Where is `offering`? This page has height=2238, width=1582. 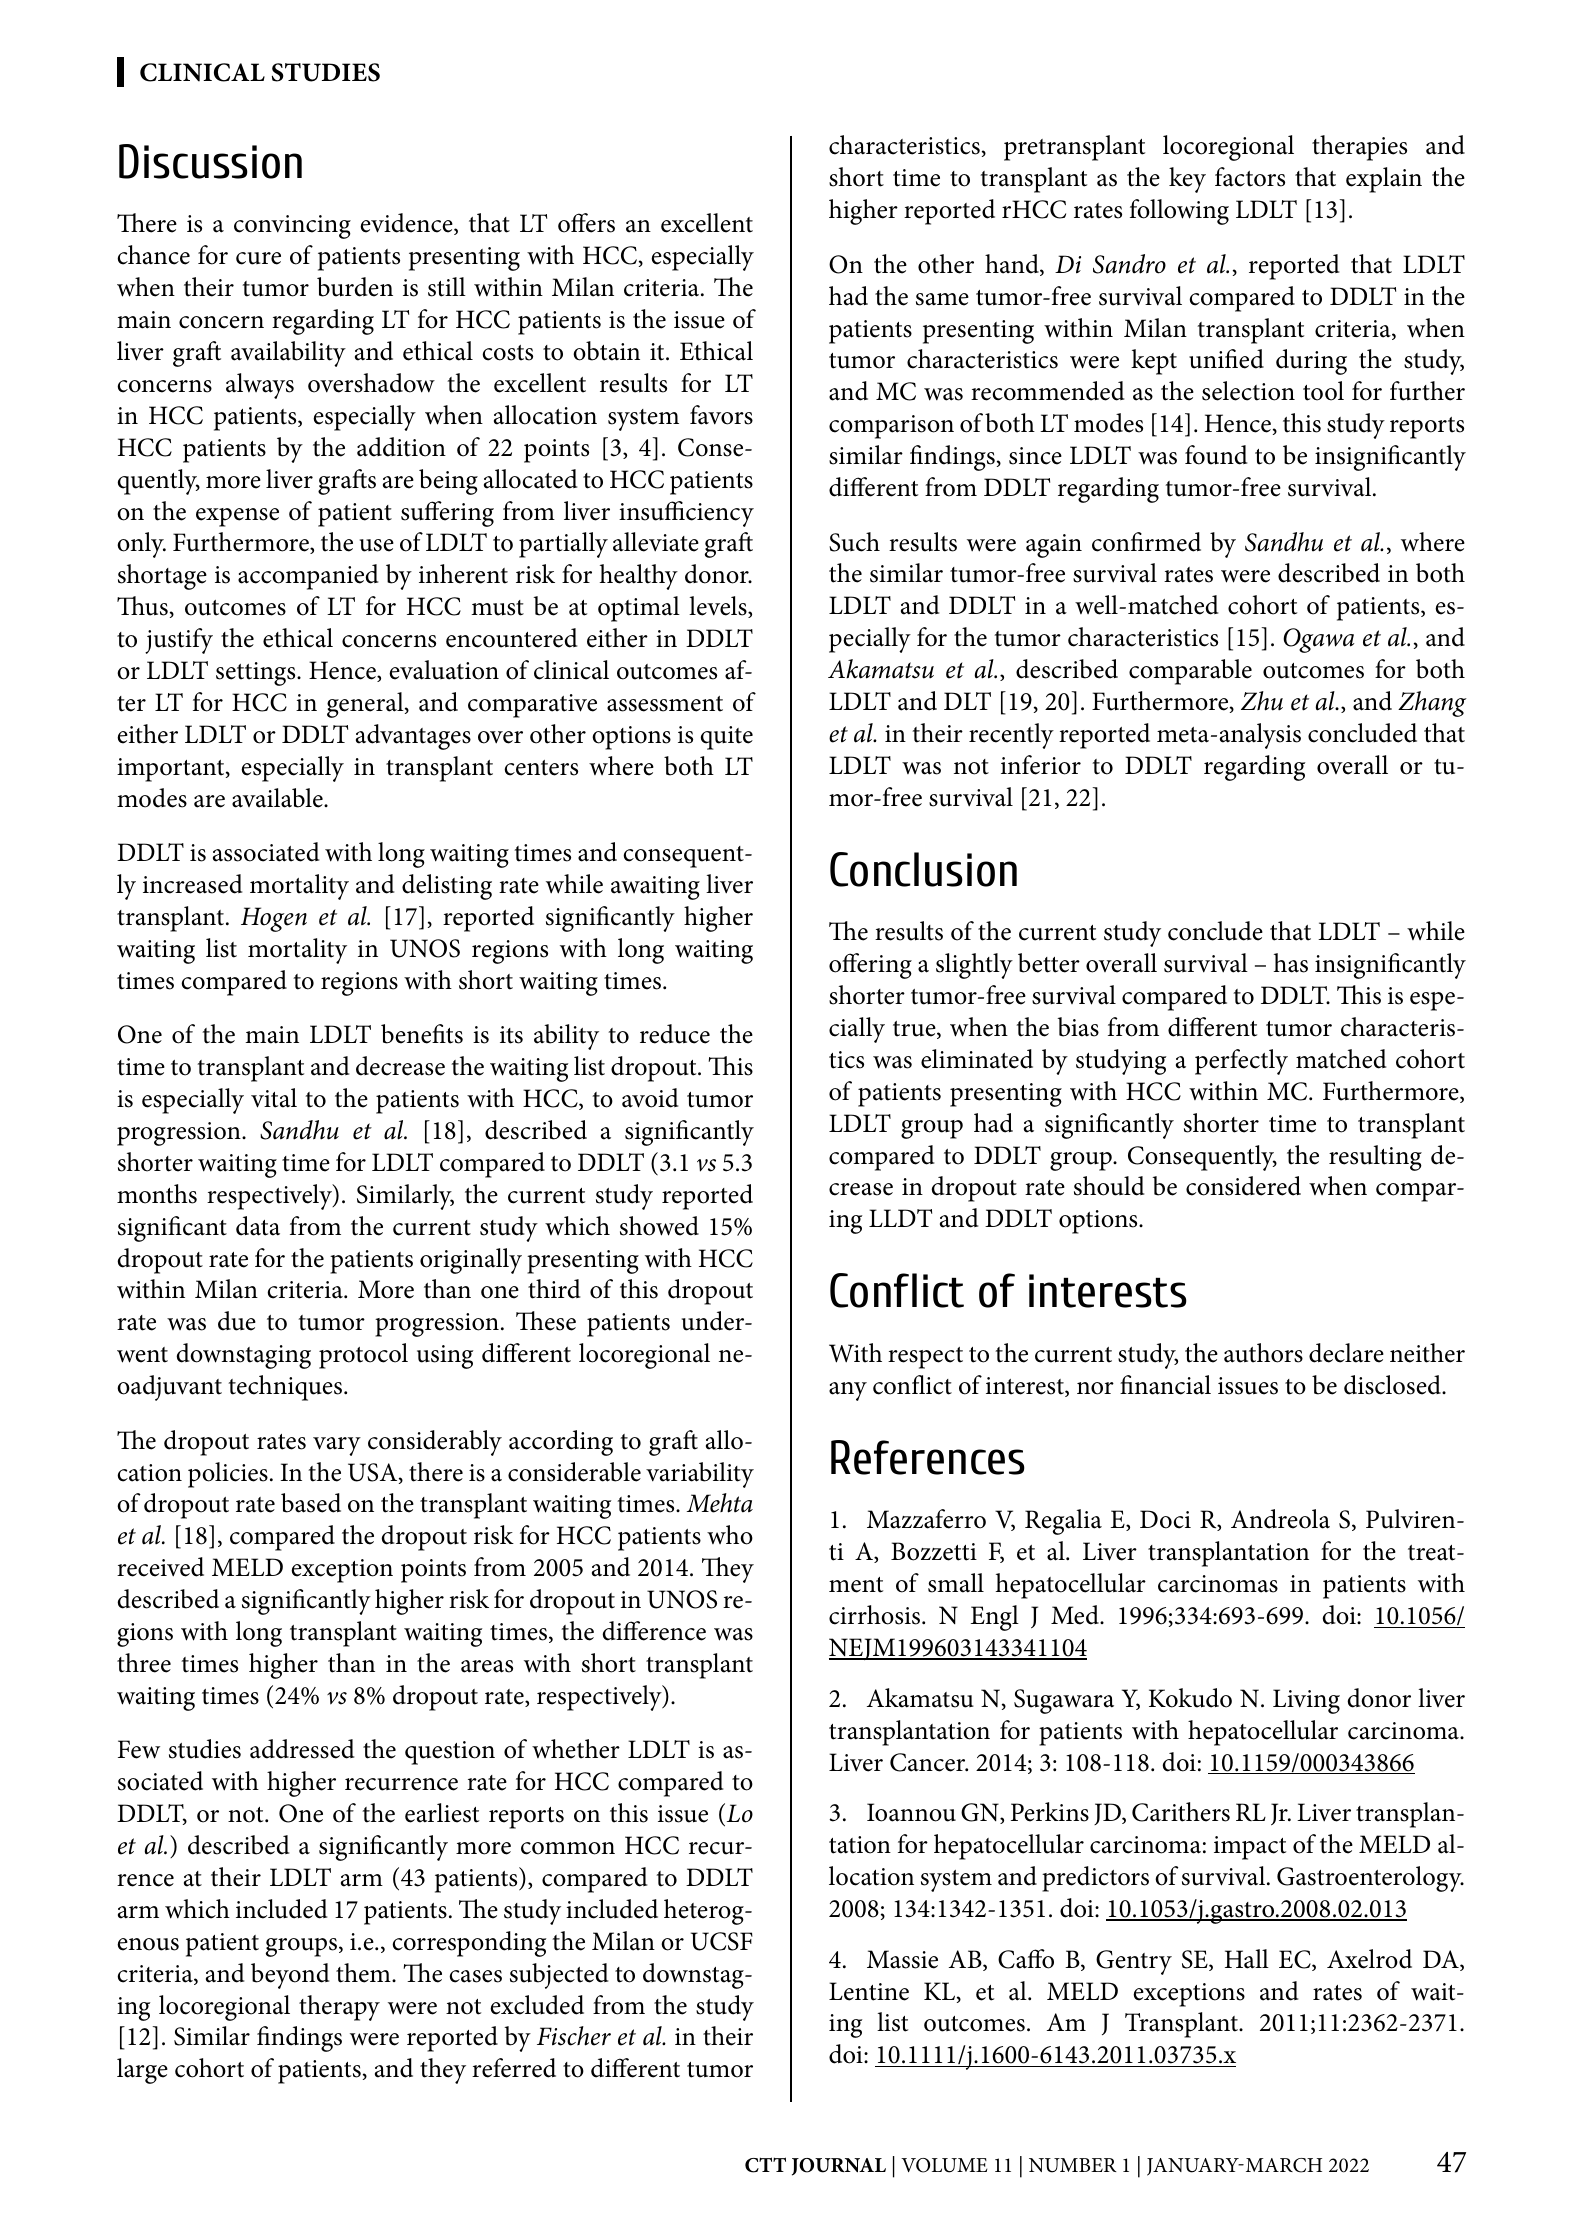 offering is located at coordinates (870, 966).
